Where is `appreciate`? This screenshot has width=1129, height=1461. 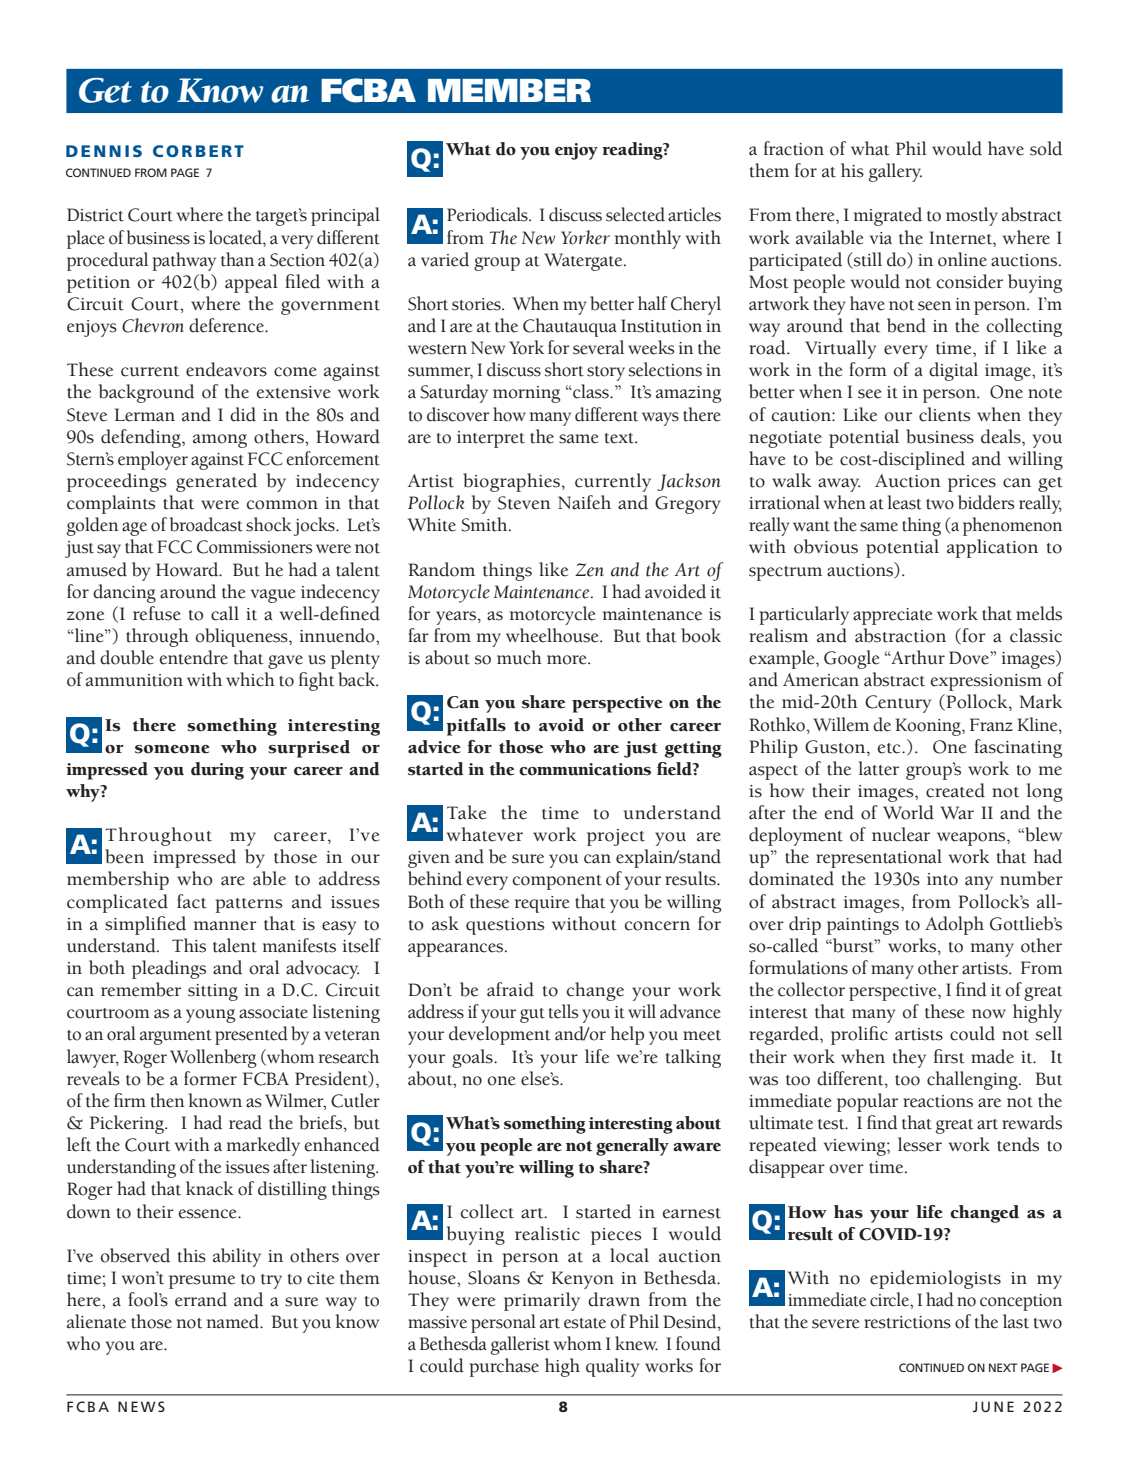
appreciate is located at coordinates (892, 616).
